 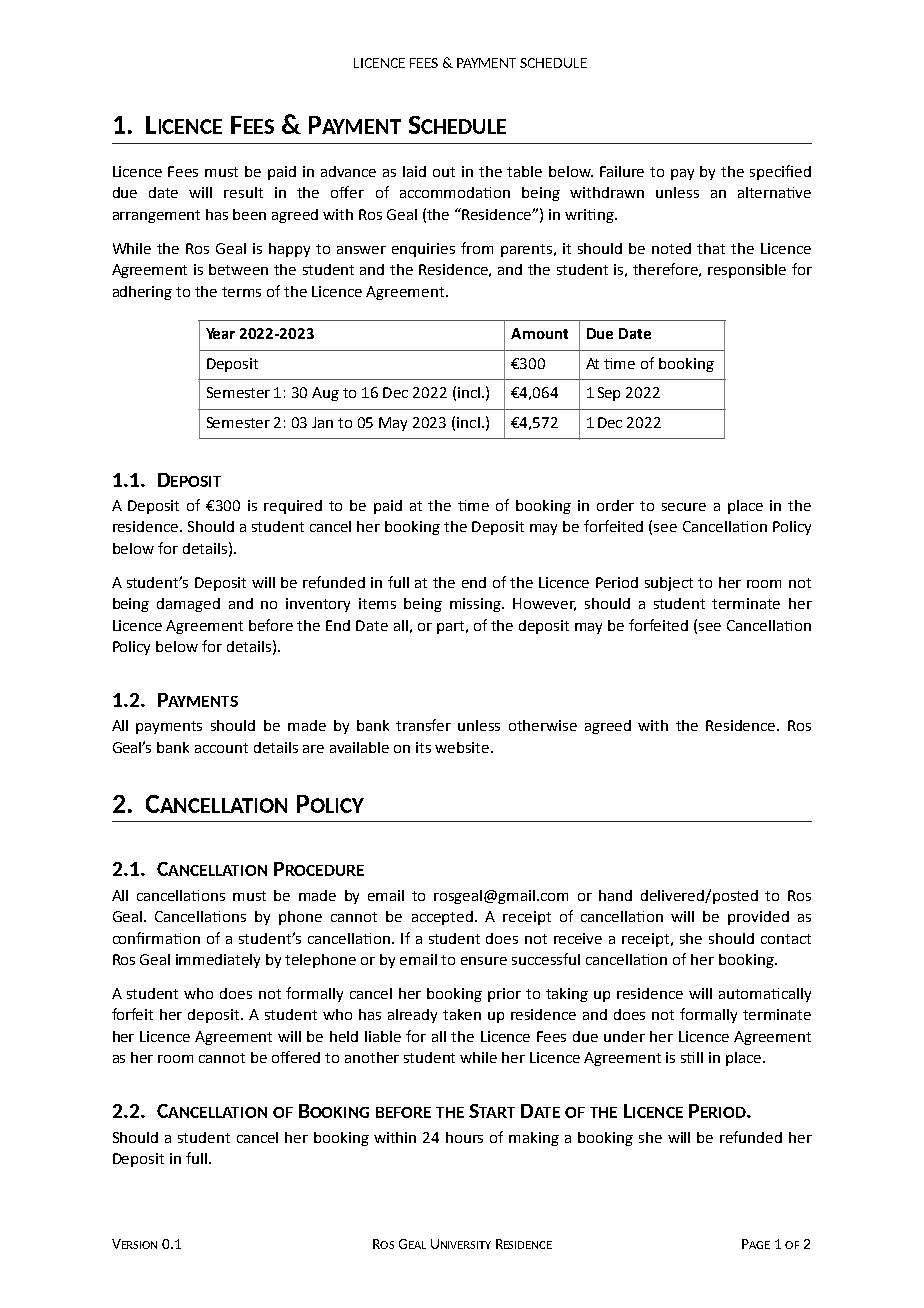 What do you see at coordinates (344, 1036) in the screenshot?
I see `held` at bounding box center [344, 1036].
